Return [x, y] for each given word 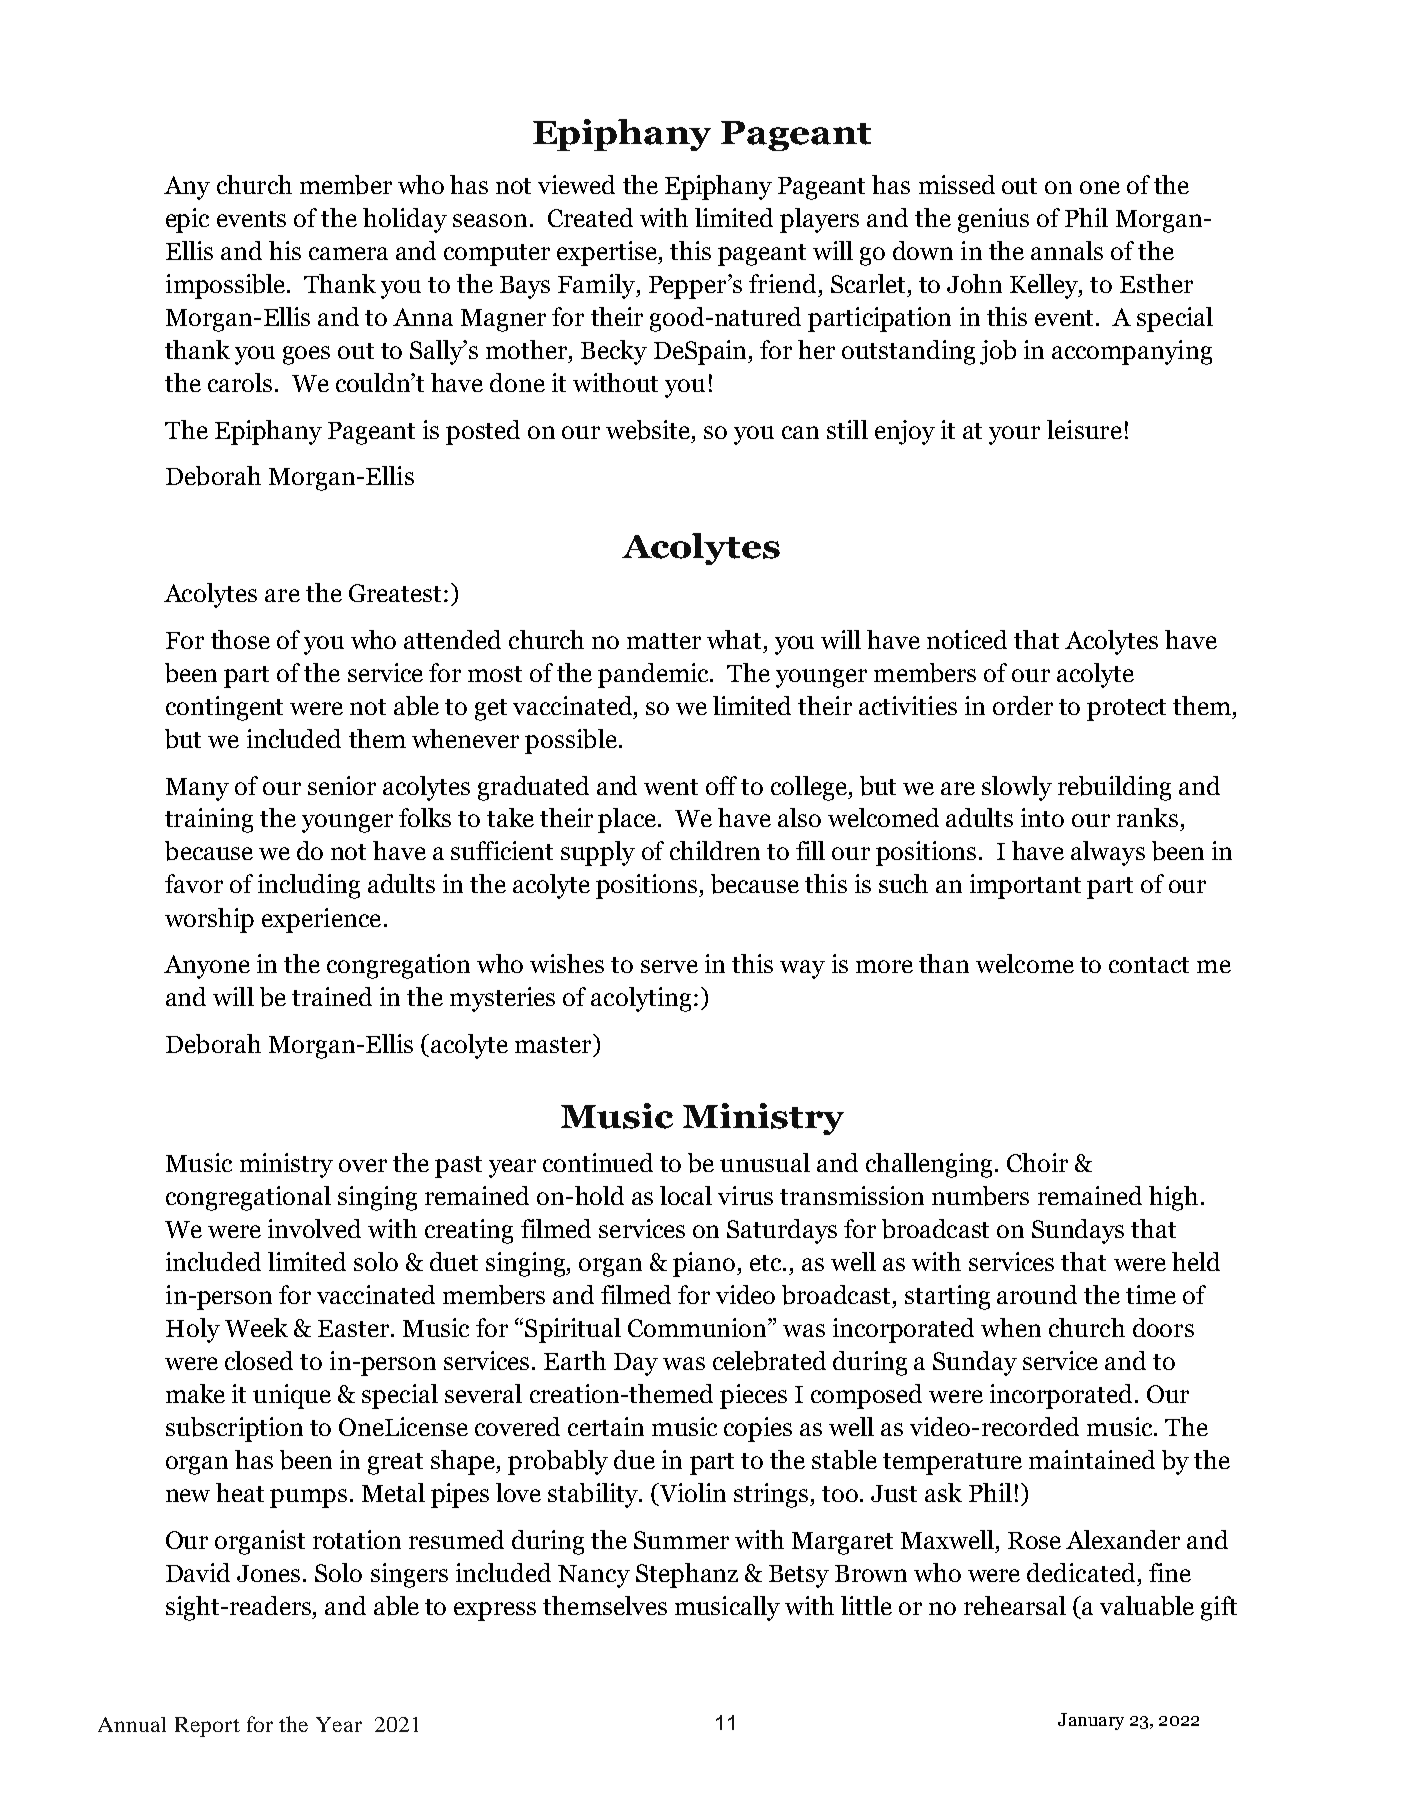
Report [207, 1727]
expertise [608, 253]
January [1091, 1721]
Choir [1037, 1162]
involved [314, 1228]
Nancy [594, 1576]
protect [1126, 710]
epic [187, 220]
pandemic [654, 675]
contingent [224, 708]
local [686, 1195]
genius [993, 220]
